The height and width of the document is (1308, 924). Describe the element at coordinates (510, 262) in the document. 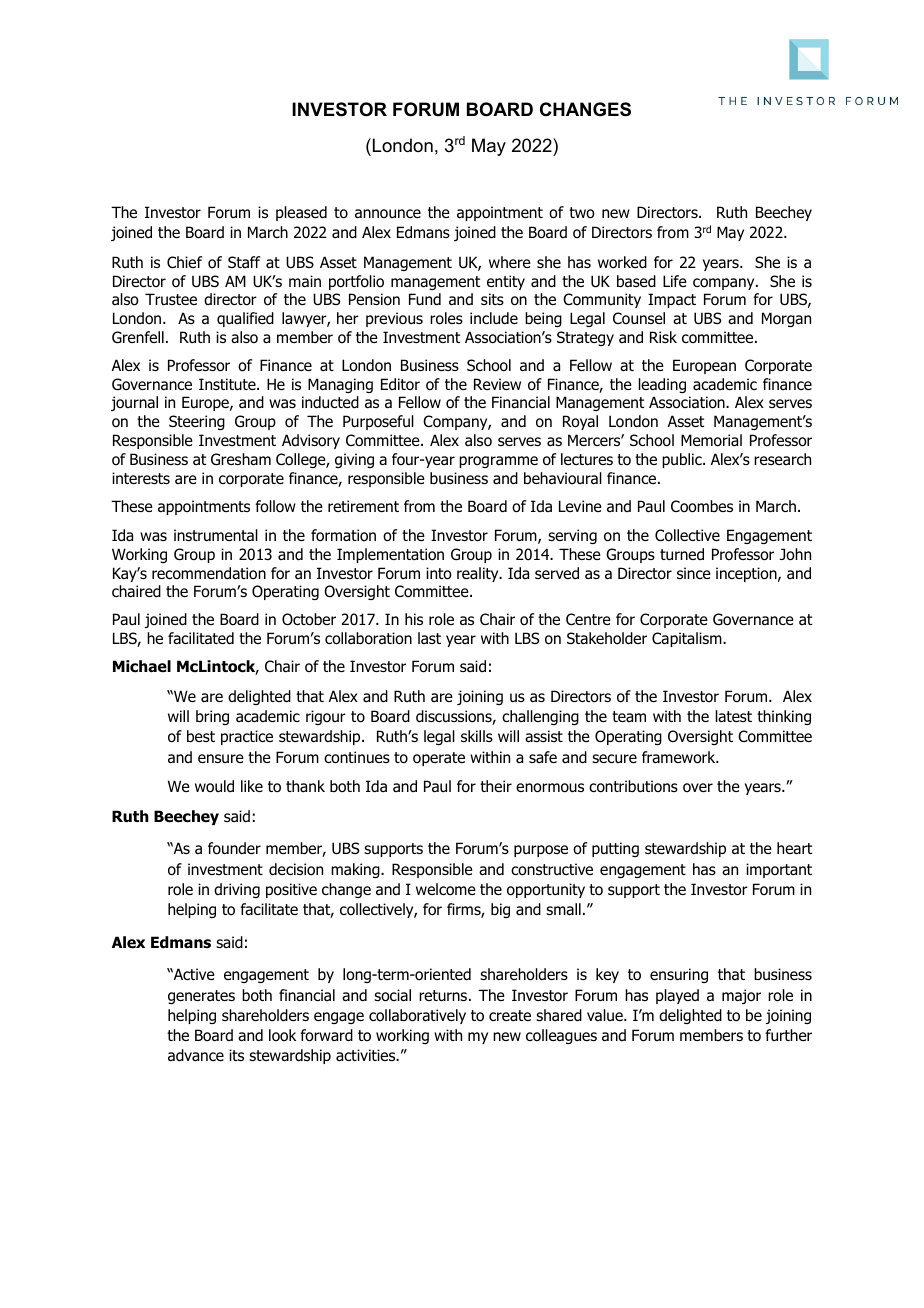

I see `where` at that location.
